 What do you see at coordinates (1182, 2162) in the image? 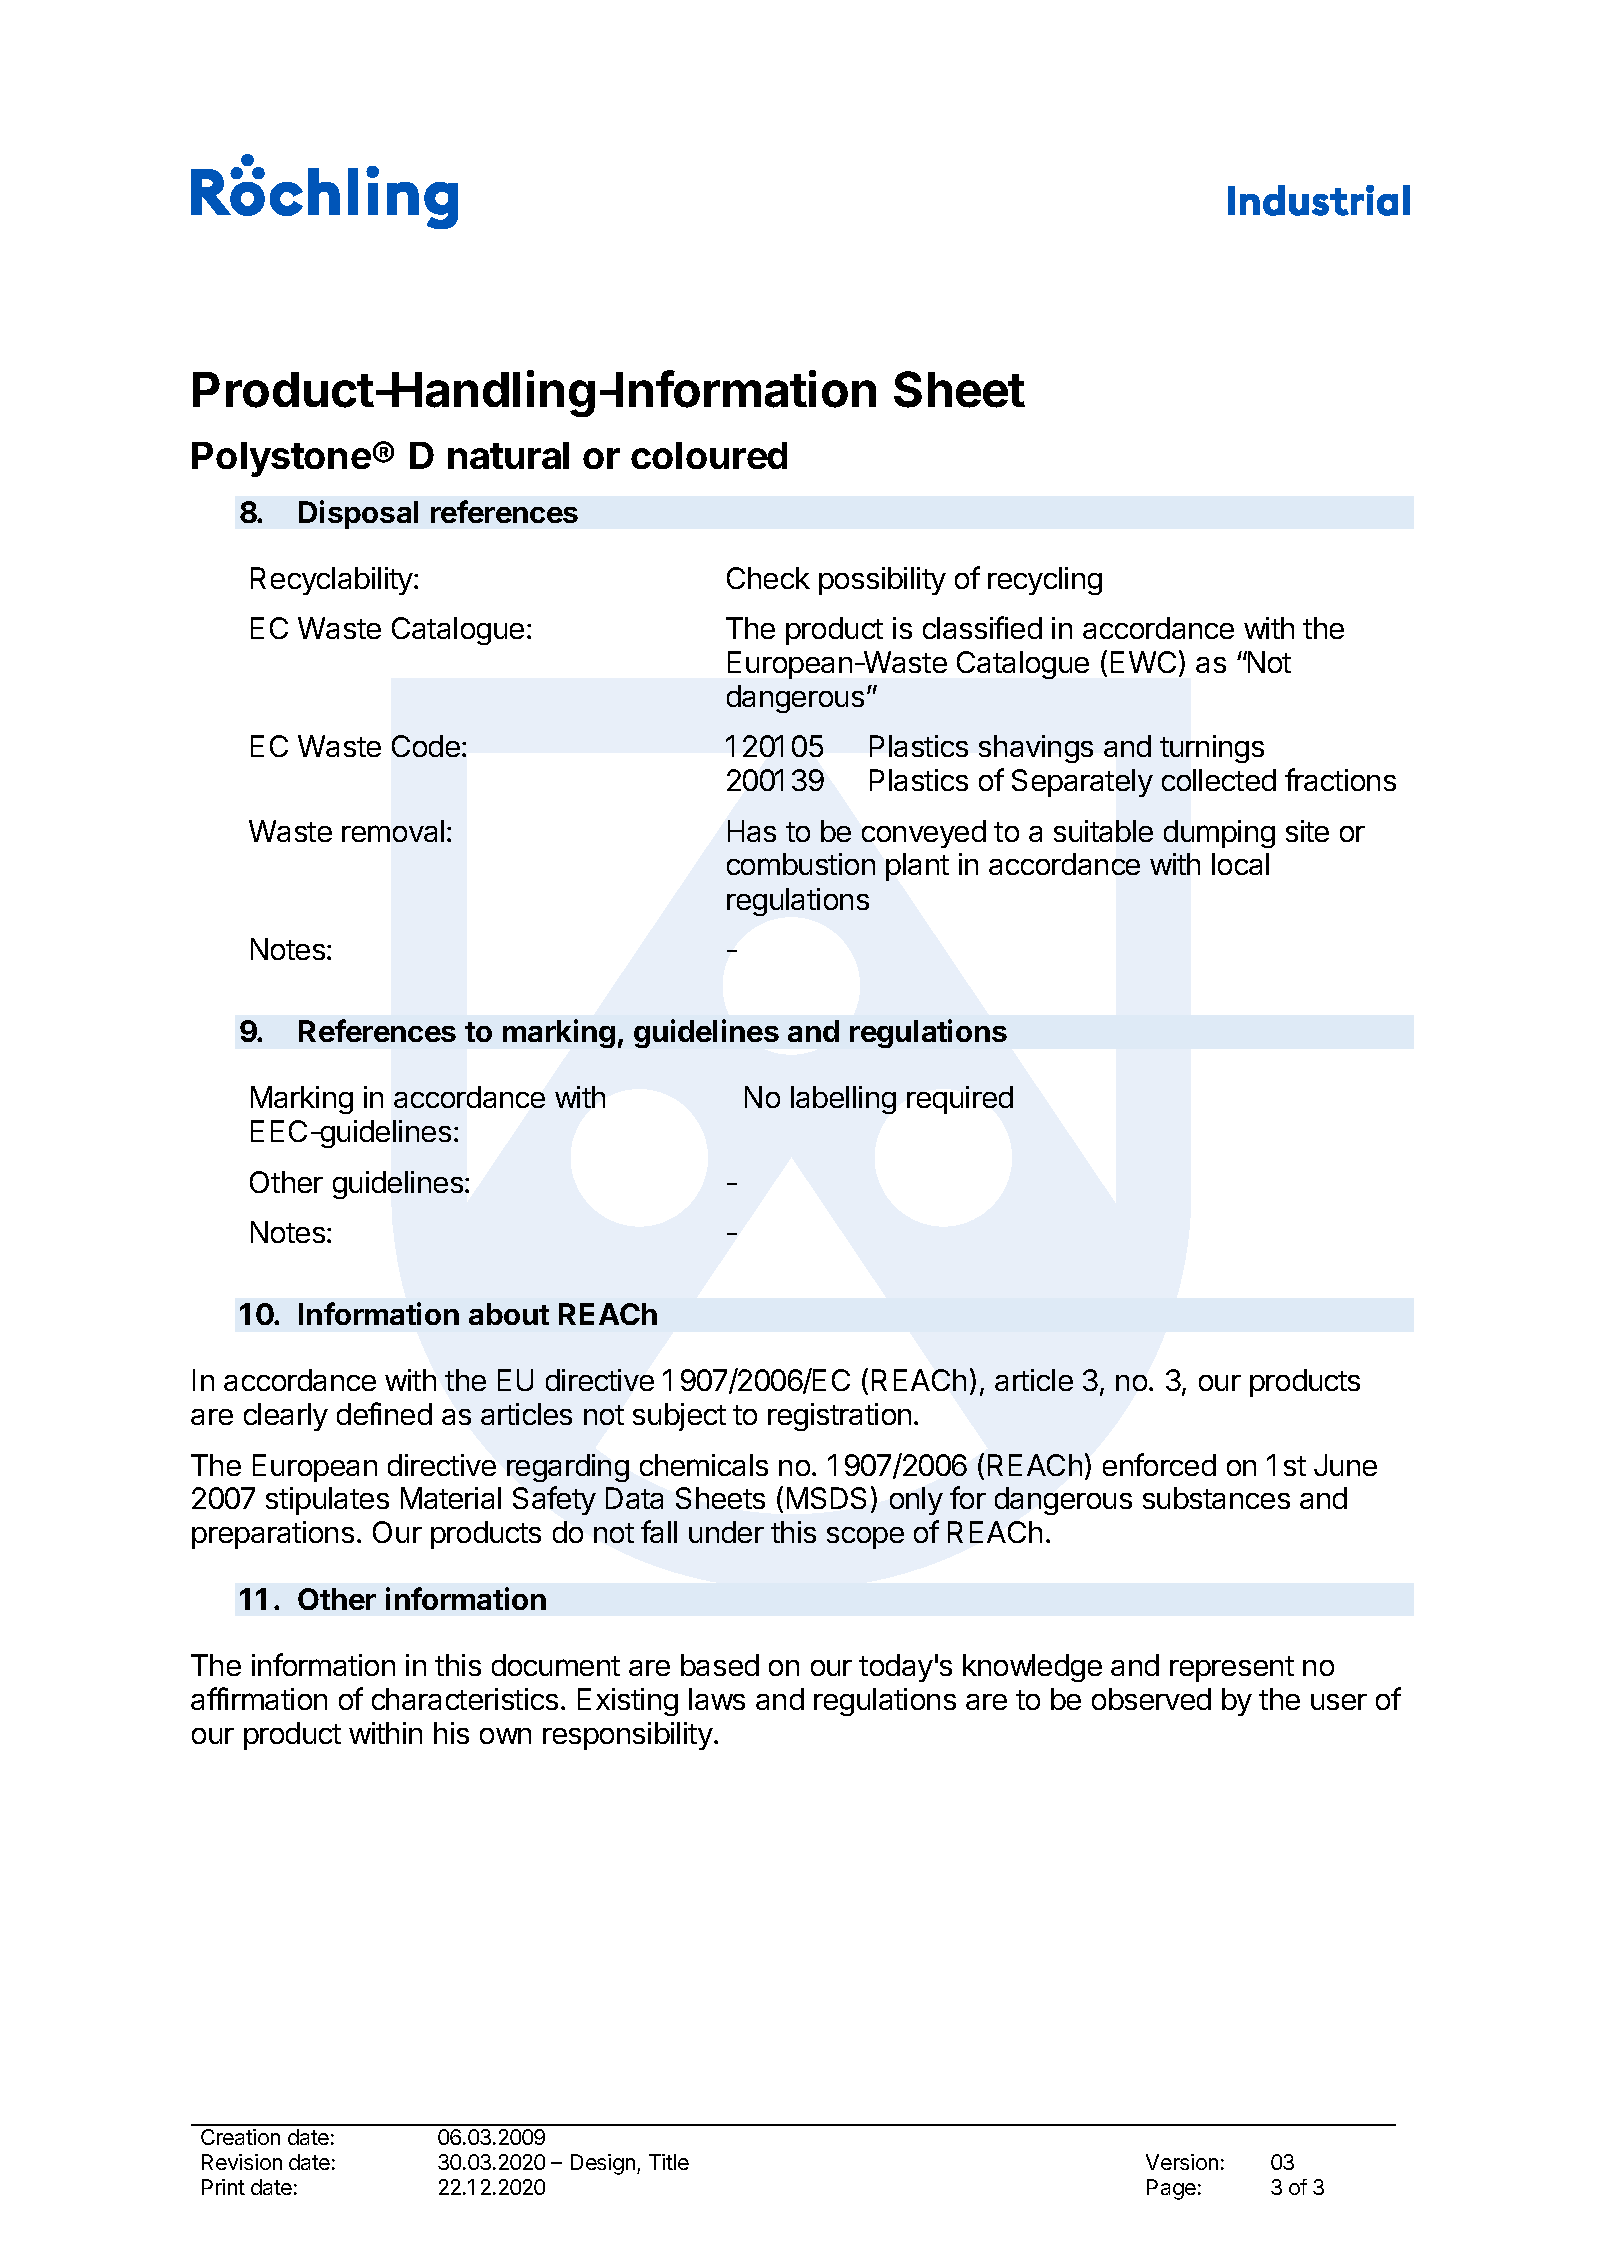
I see `Version` at bounding box center [1182, 2162].
